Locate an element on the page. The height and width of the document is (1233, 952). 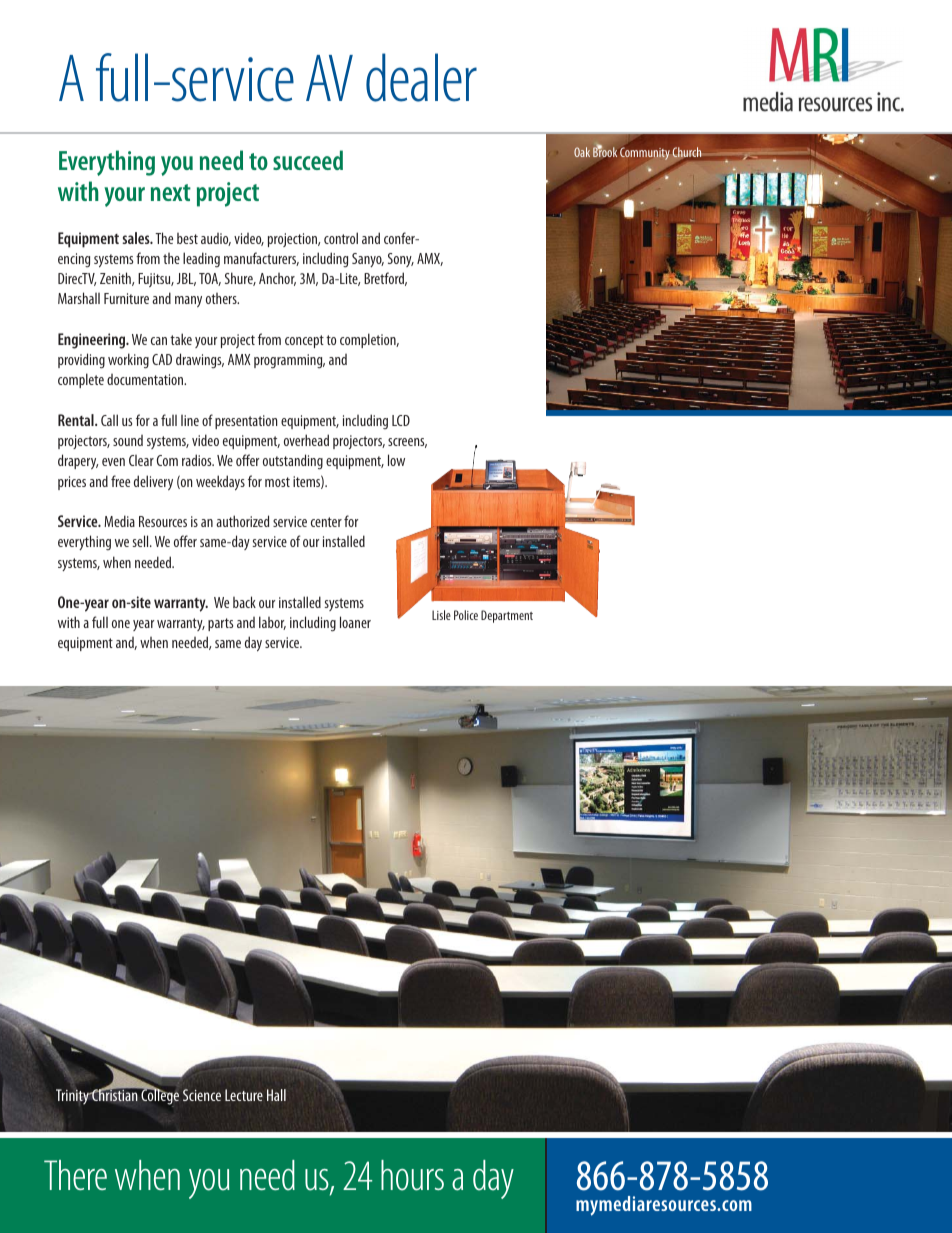
dealer is located at coordinates (421, 77).
